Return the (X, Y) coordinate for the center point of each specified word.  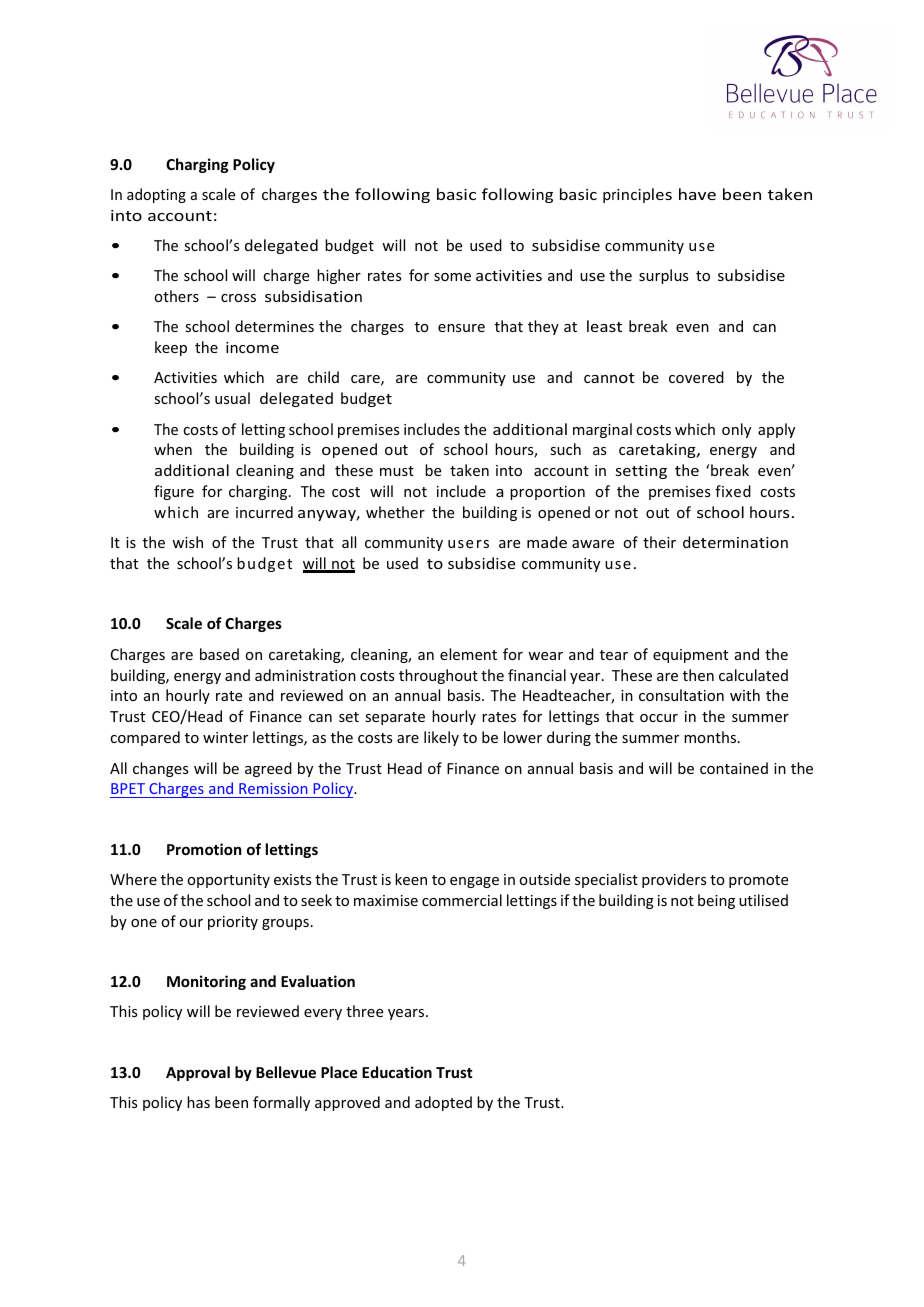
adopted (443, 1103)
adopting (156, 195)
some (452, 277)
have (697, 194)
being (716, 901)
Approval (198, 1073)
